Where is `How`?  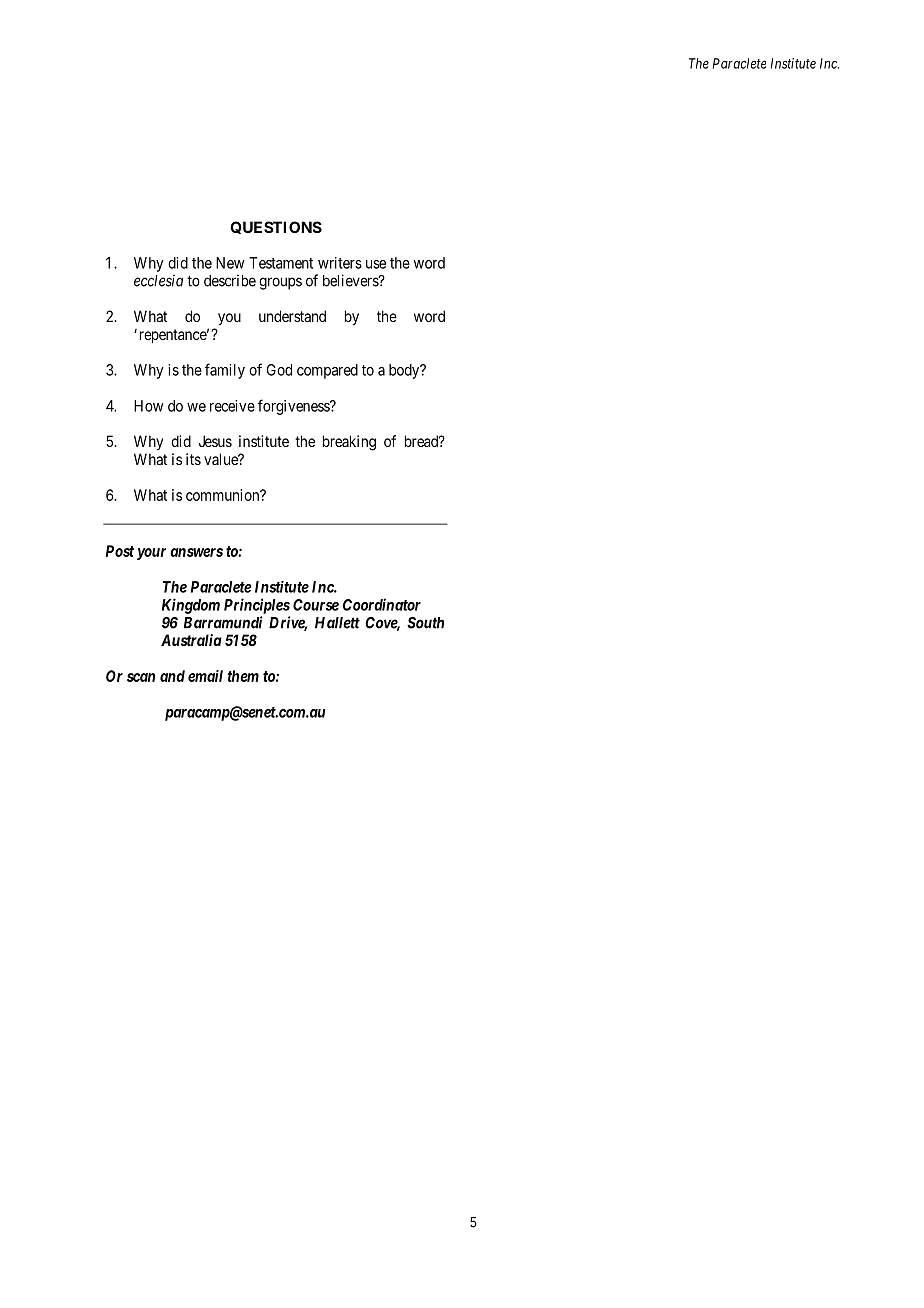 How is located at coordinates (148, 406).
